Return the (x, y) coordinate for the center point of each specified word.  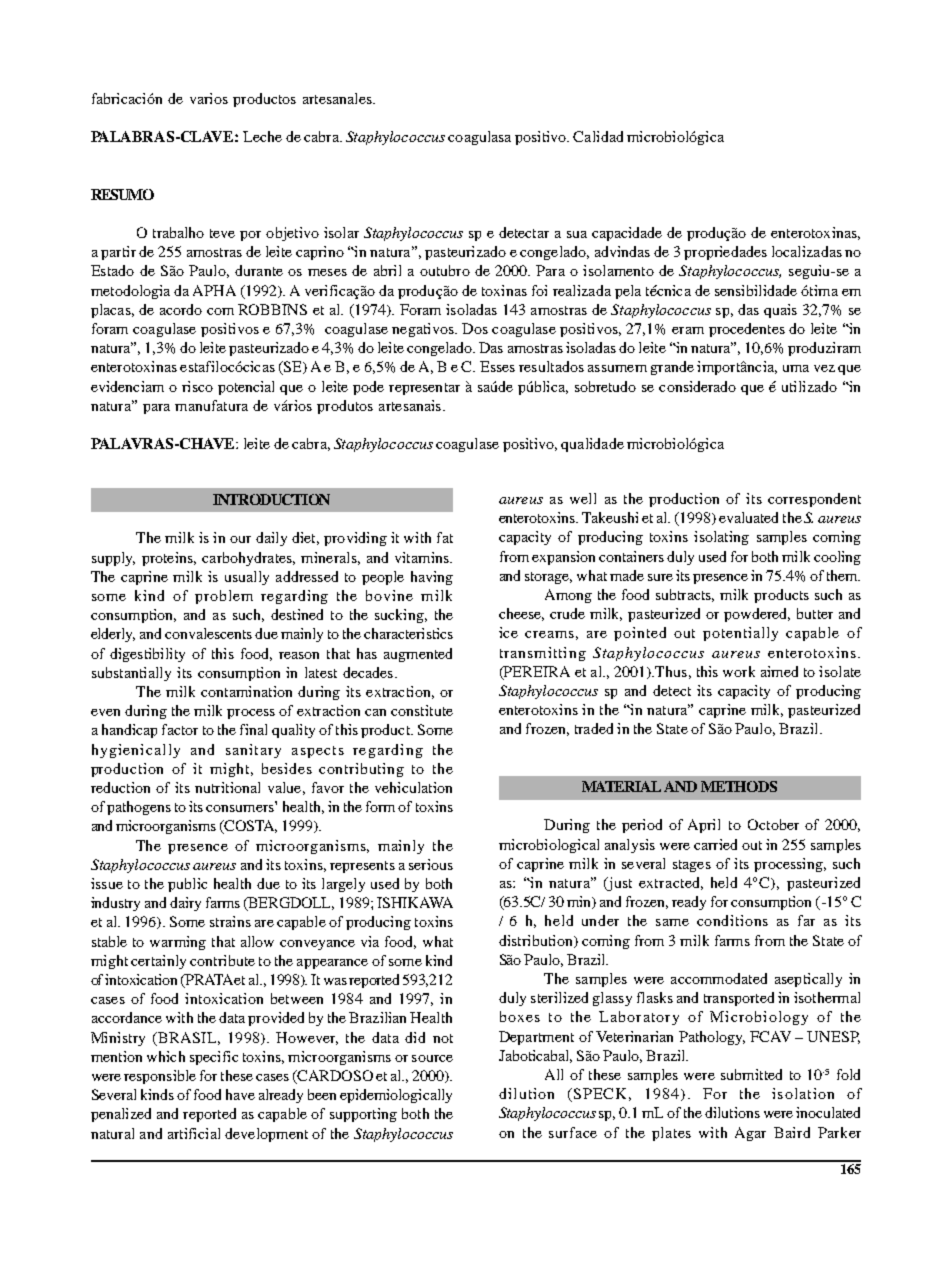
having (432, 578)
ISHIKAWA (415, 902)
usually (247, 578)
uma (796, 368)
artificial (194, 1133)
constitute (422, 710)
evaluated (748, 517)
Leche (262, 136)
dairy (185, 904)
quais (780, 311)
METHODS (739, 786)
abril (387, 270)
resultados (551, 366)
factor (180, 729)
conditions (732, 920)
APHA (214, 290)
